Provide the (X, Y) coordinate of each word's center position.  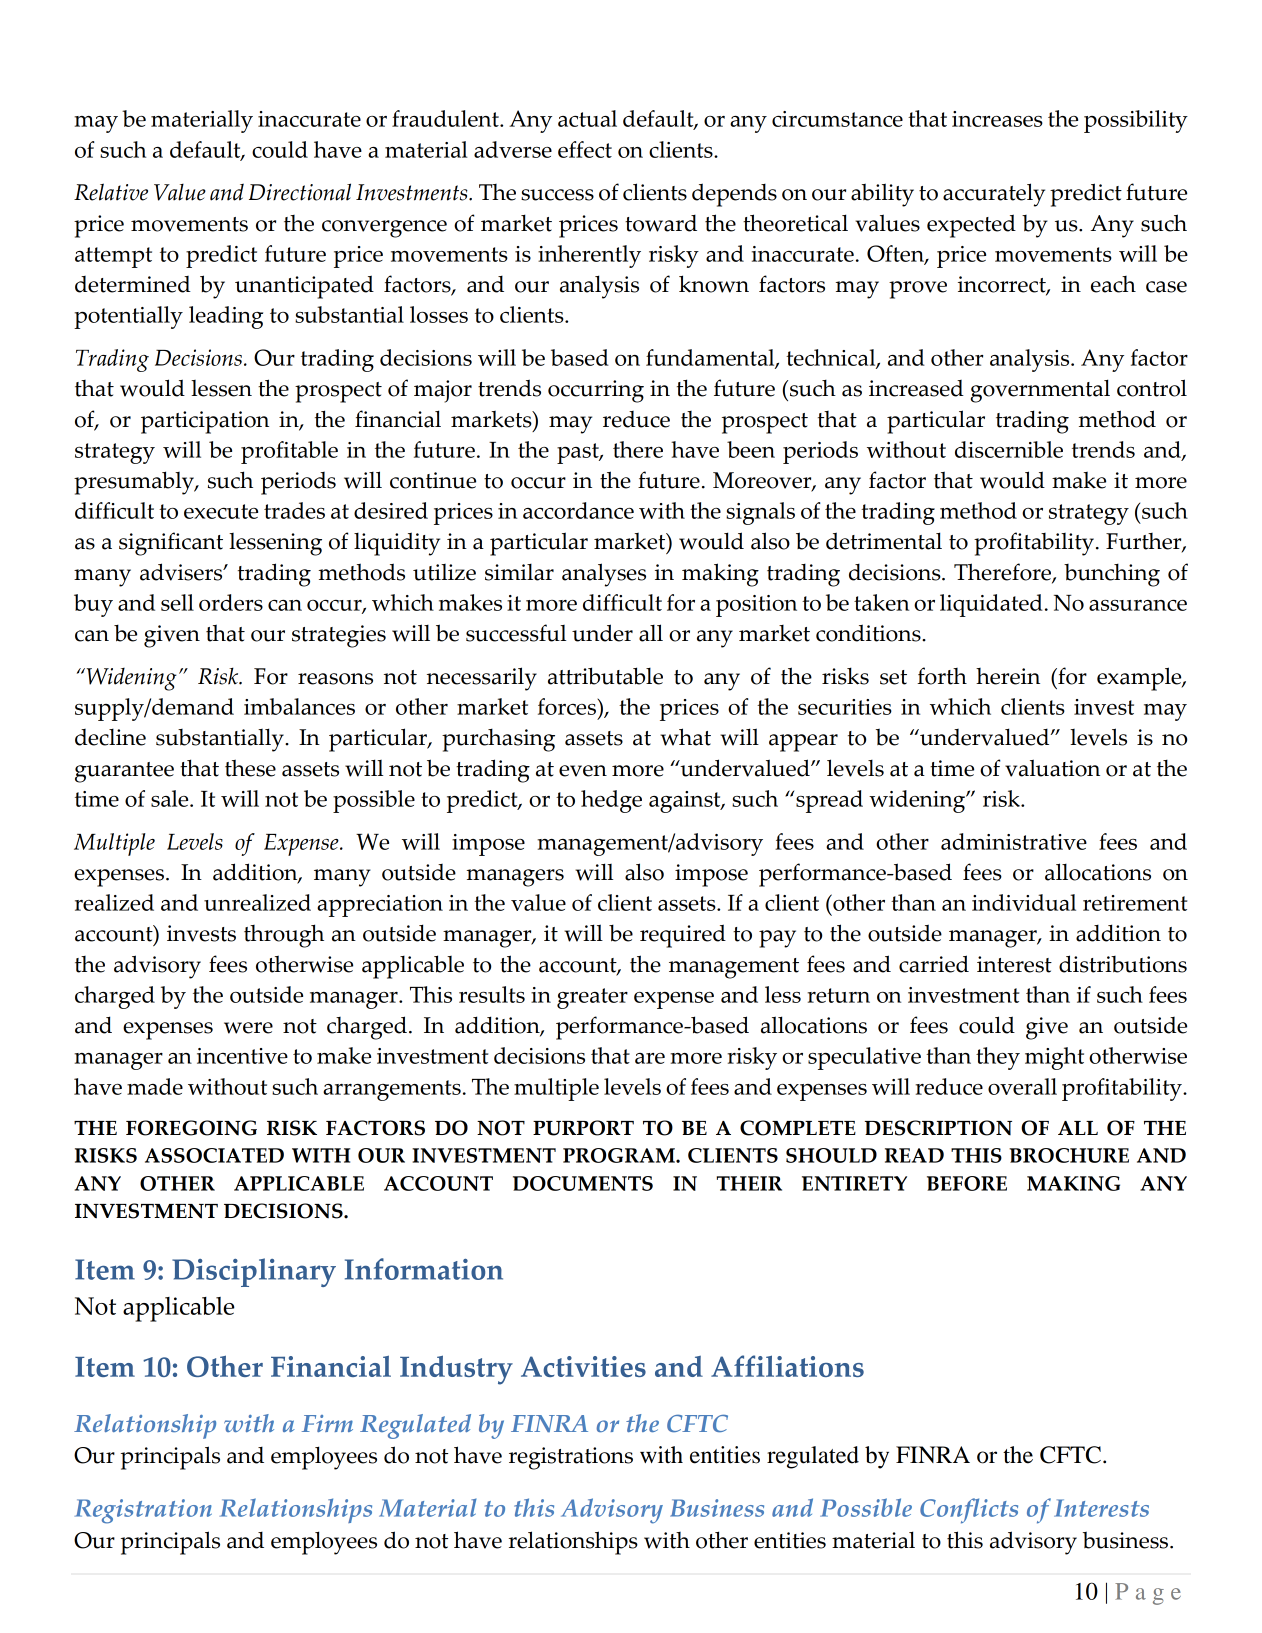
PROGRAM (620, 1155)
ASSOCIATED (214, 1155)
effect (585, 149)
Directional (300, 192)
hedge (611, 801)
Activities (583, 1366)
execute (221, 511)
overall (1022, 1086)
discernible (1009, 449)
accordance (578, 510)
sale (171, 798)
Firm (327, 1423)
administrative (1014, 841)
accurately (994, 195)
